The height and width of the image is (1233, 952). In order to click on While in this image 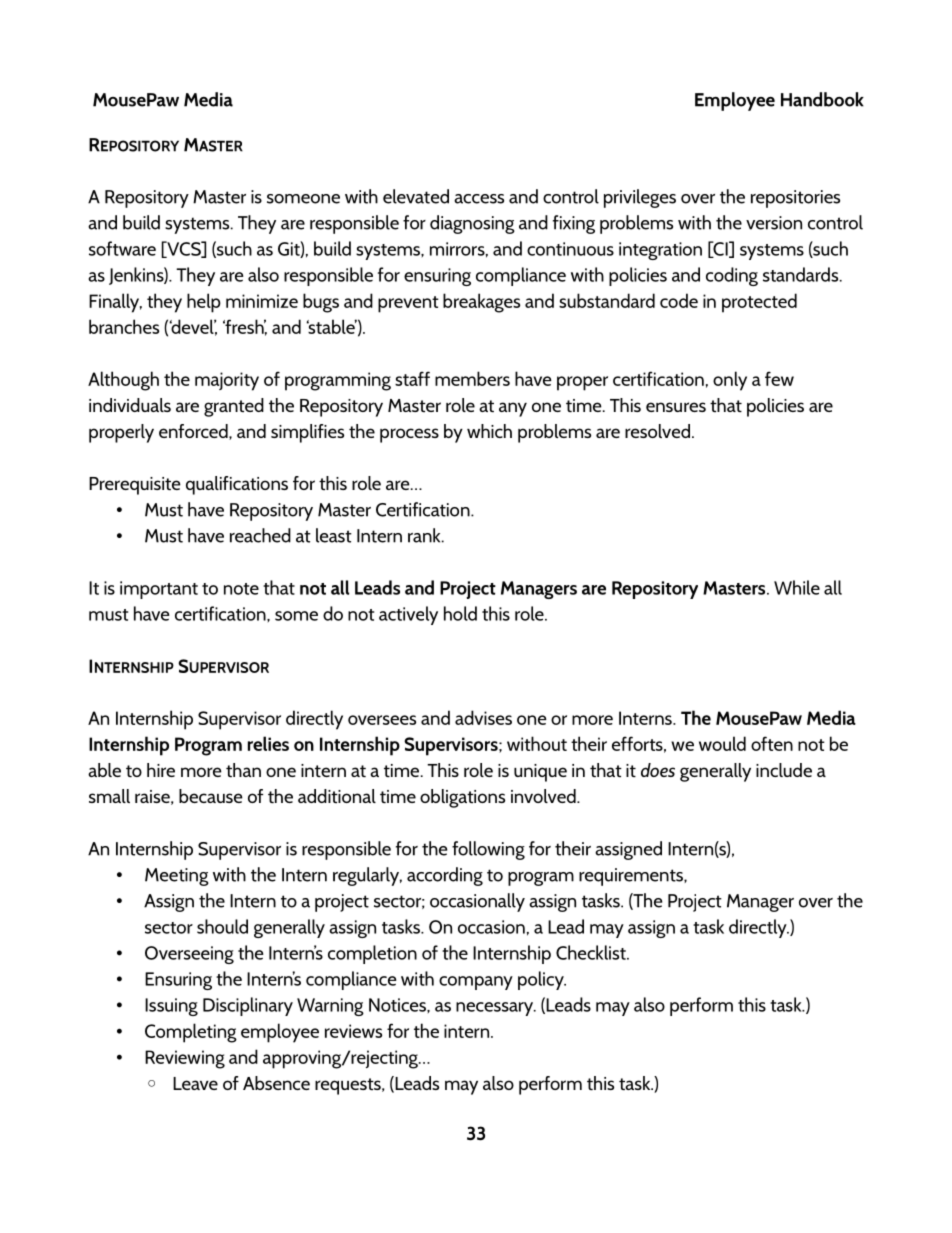, I will do `click(797, 587)`.
